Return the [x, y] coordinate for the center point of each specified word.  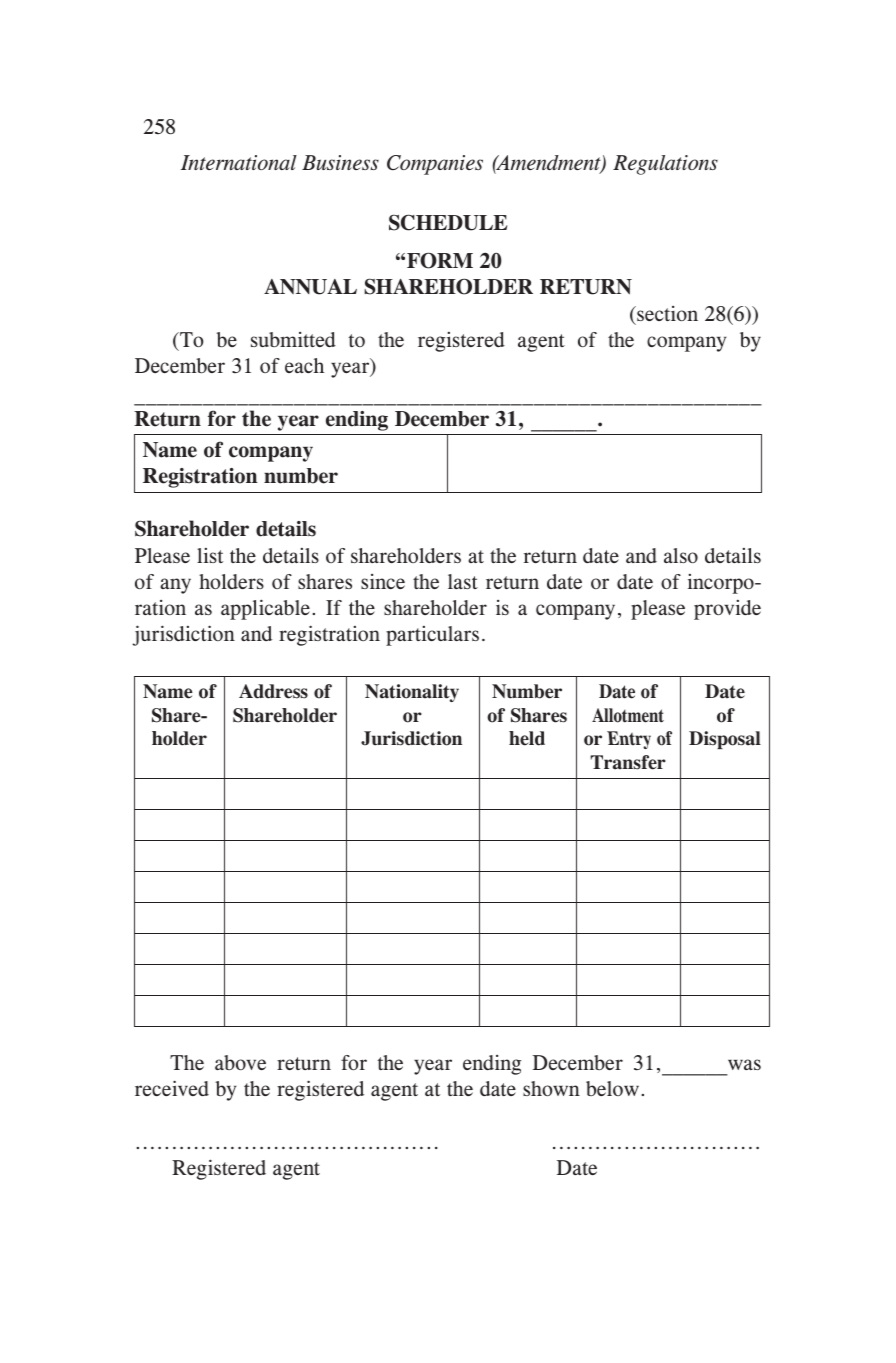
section [666, 313]
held [527, 738]
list [210, 555]
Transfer [628, 762]
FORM [440, 260]
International [239, 162]
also [681, 555]
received [172, 1088]
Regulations [665, 165]
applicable [265, 609]
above [240, 1062]
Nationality [412, 693]
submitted [293, 339]
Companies [435, 165]
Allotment [628, 715]
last [463, 581]
